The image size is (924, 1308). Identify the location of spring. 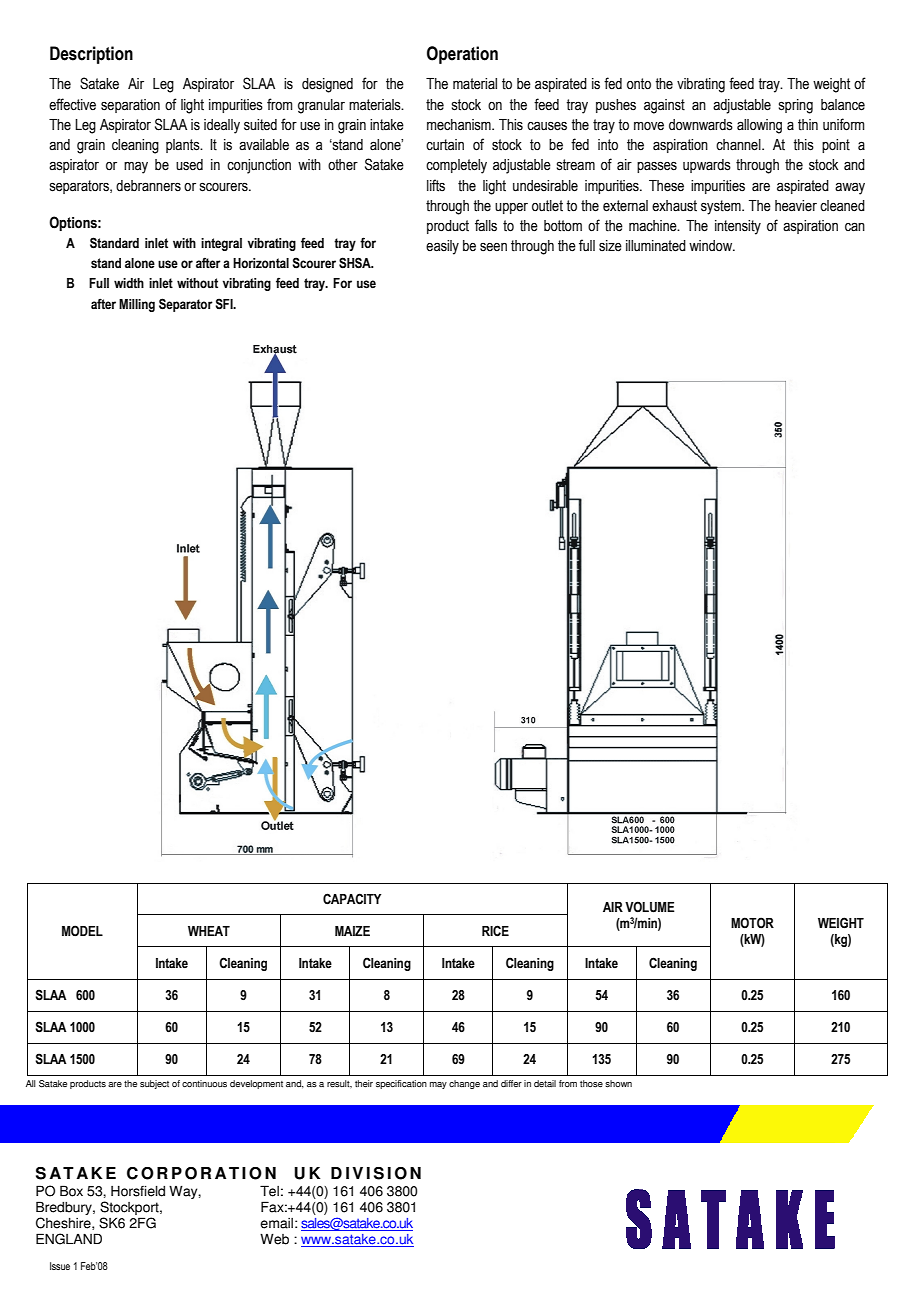
(796, 106).
